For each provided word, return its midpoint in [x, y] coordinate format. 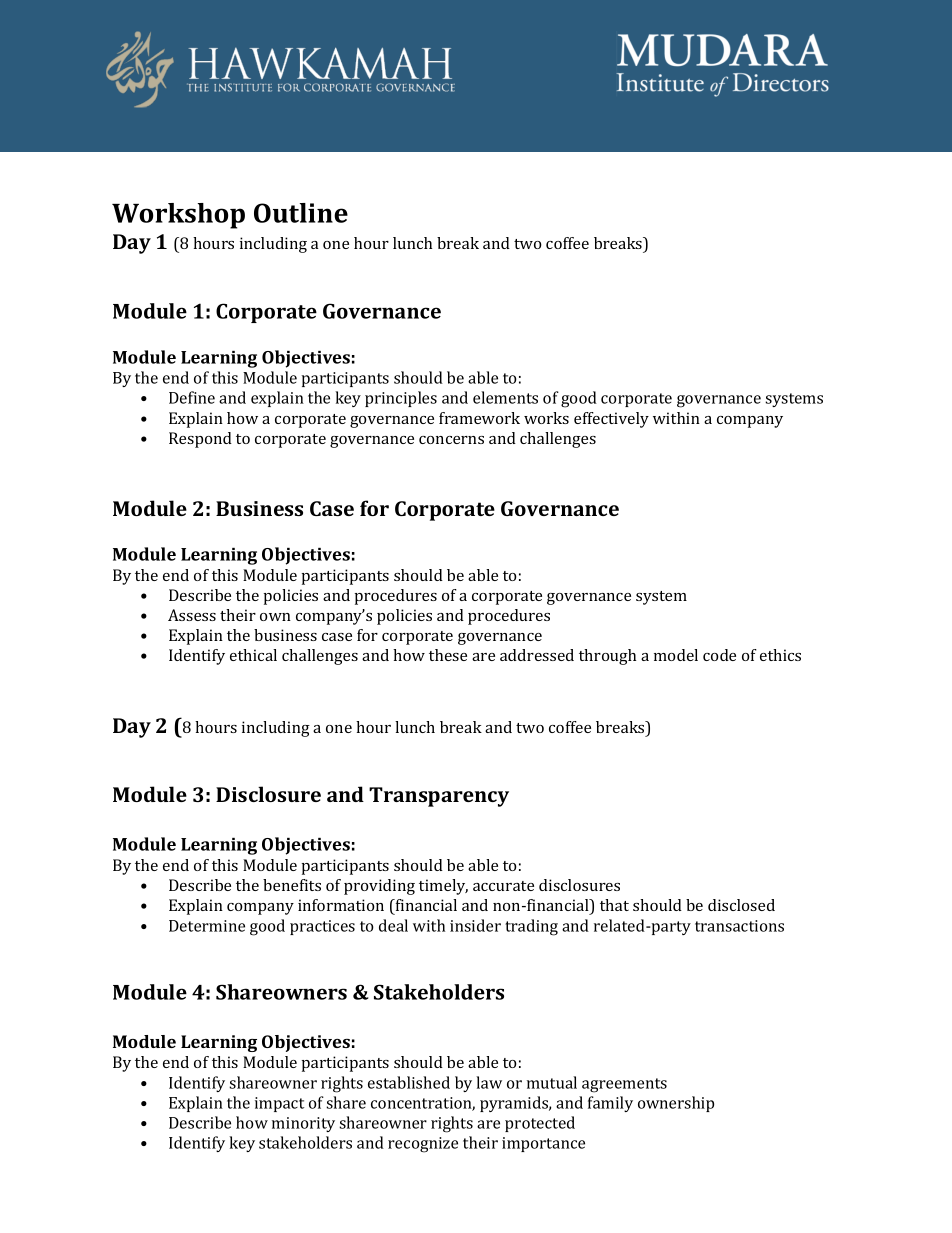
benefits [292, 885]
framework [479, 418]
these [448, 655]
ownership [676, 1104]
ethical [253, 655]
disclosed [741, 905]
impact [279, 1104]
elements [505, 397]
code [719, 655]
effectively [611, 420]
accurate [503, 886]
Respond [200, 440]
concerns [451, 440]
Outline [301, 213]
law [489, 1082]
